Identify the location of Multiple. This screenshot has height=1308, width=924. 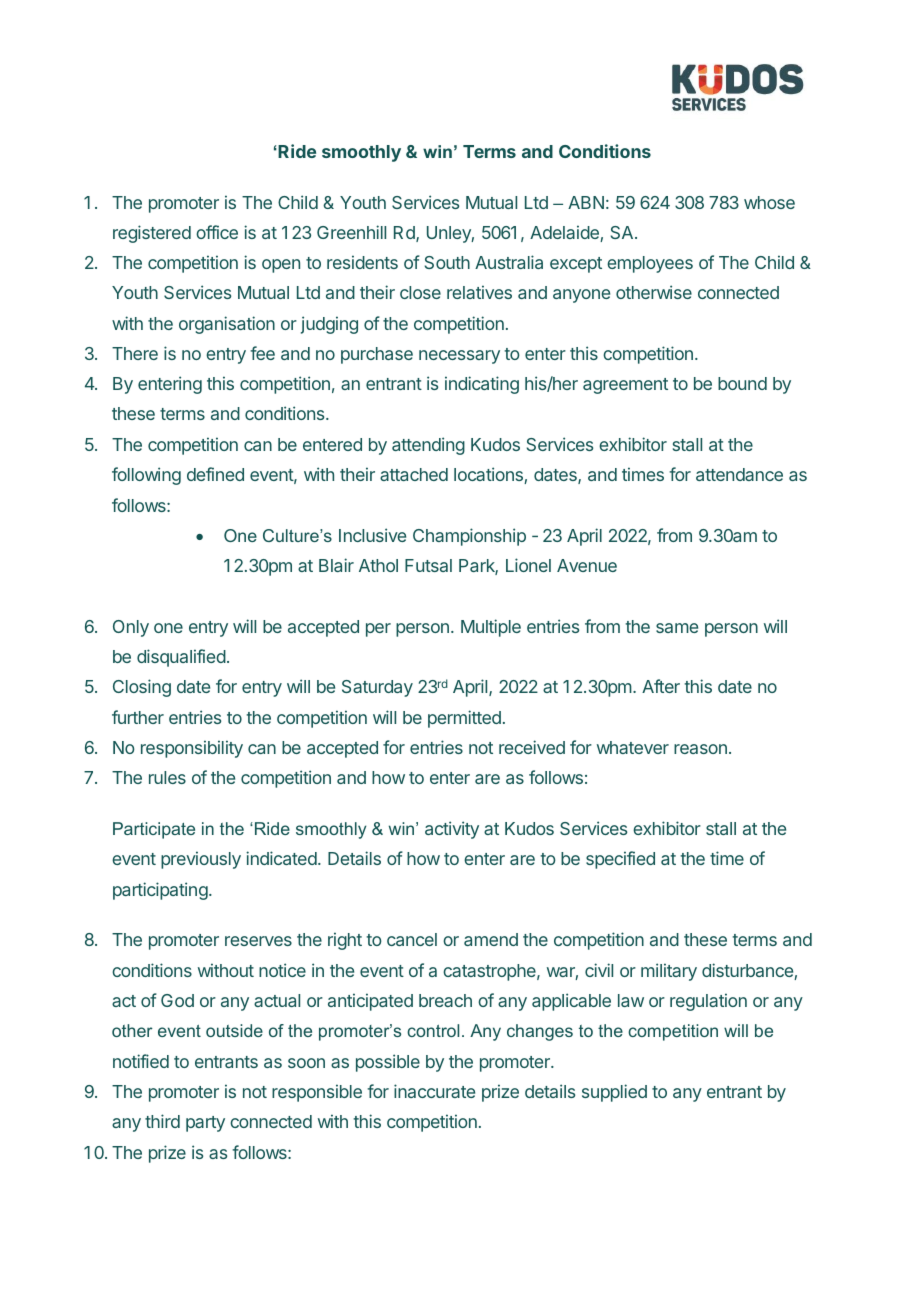
(491, 628).
